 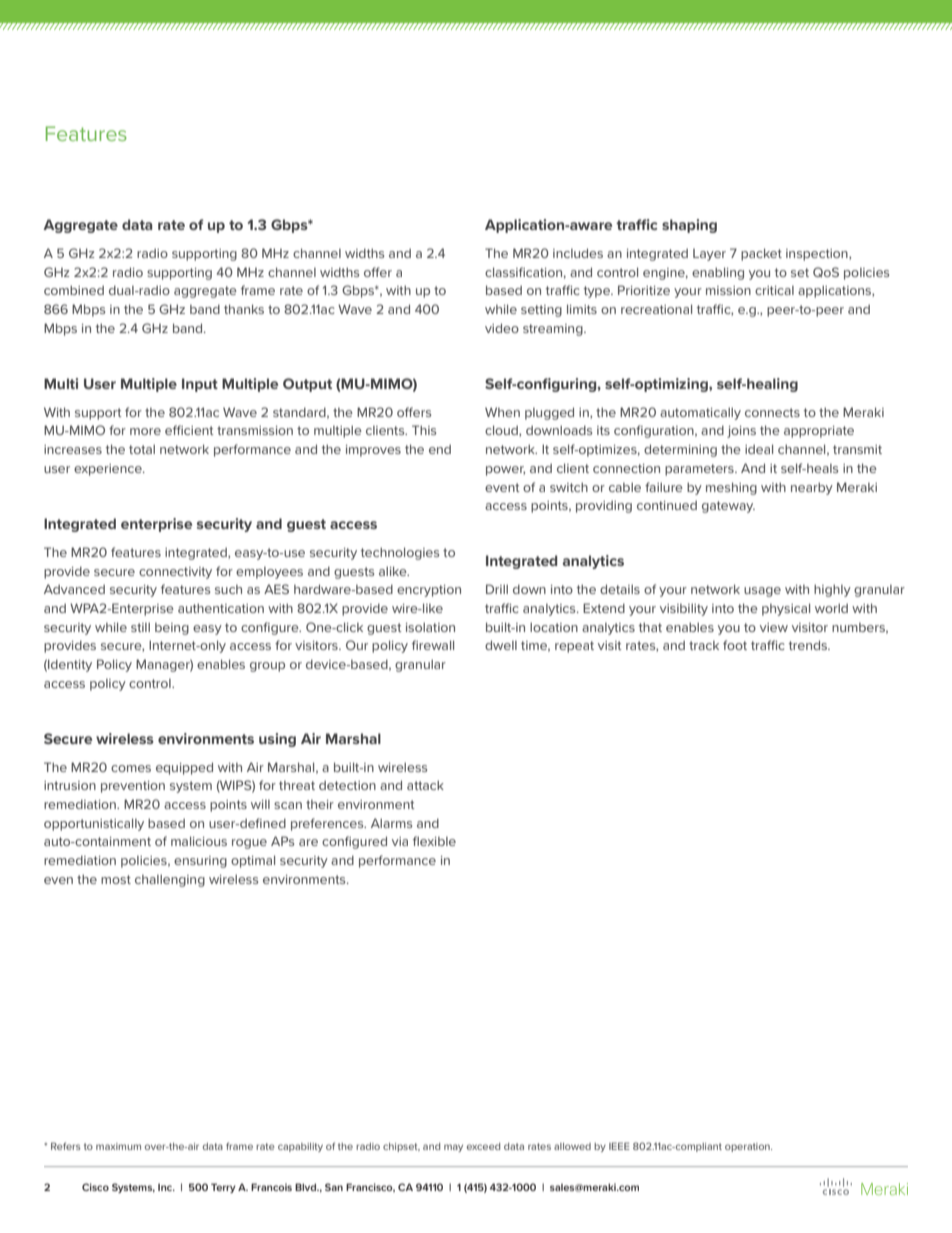 What do you see at coordinates (735, 645) in the page?
I see `foot` at bounding box center [735, 645].
